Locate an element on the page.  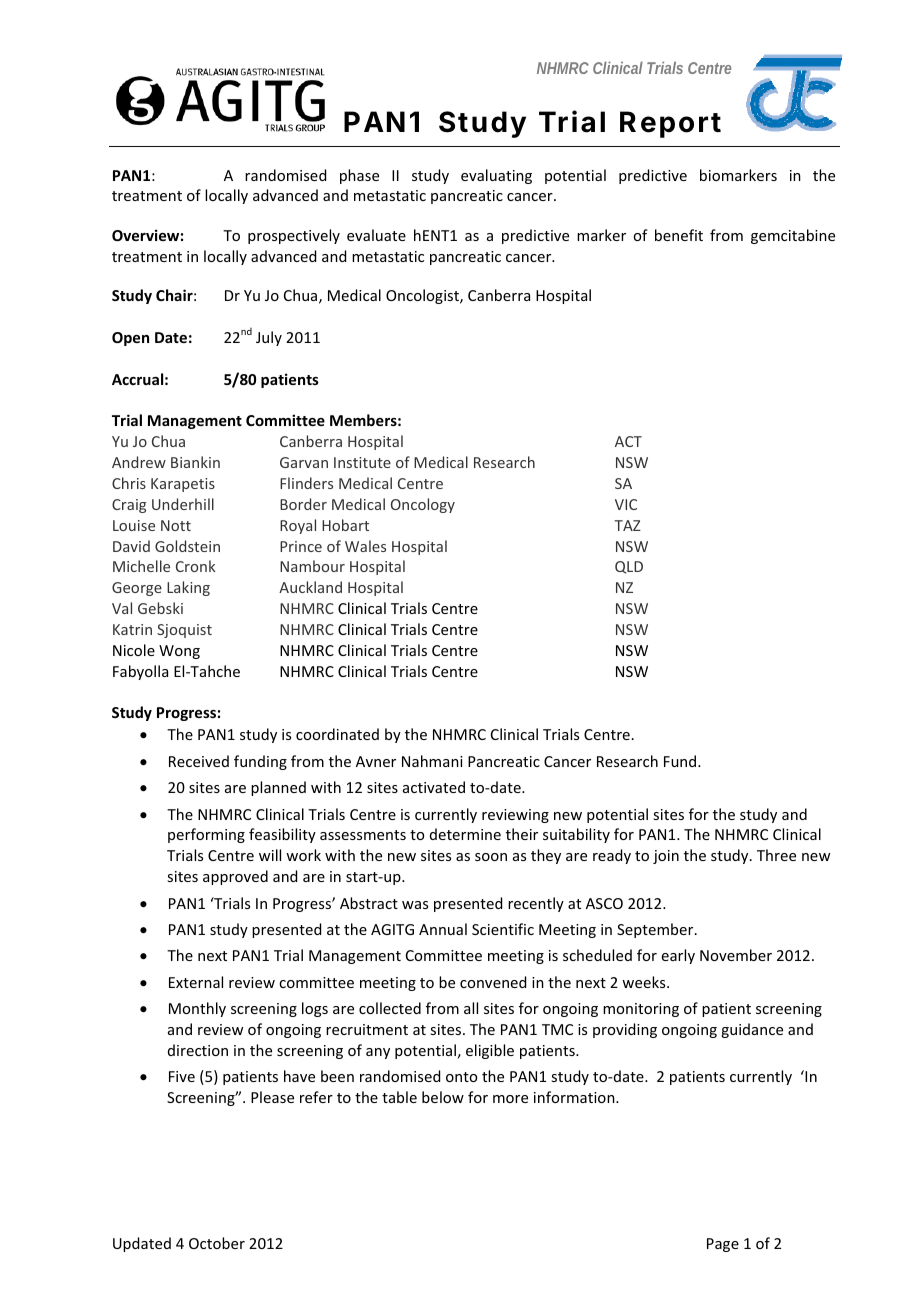
QLD is located at coordinates (629, 567).
